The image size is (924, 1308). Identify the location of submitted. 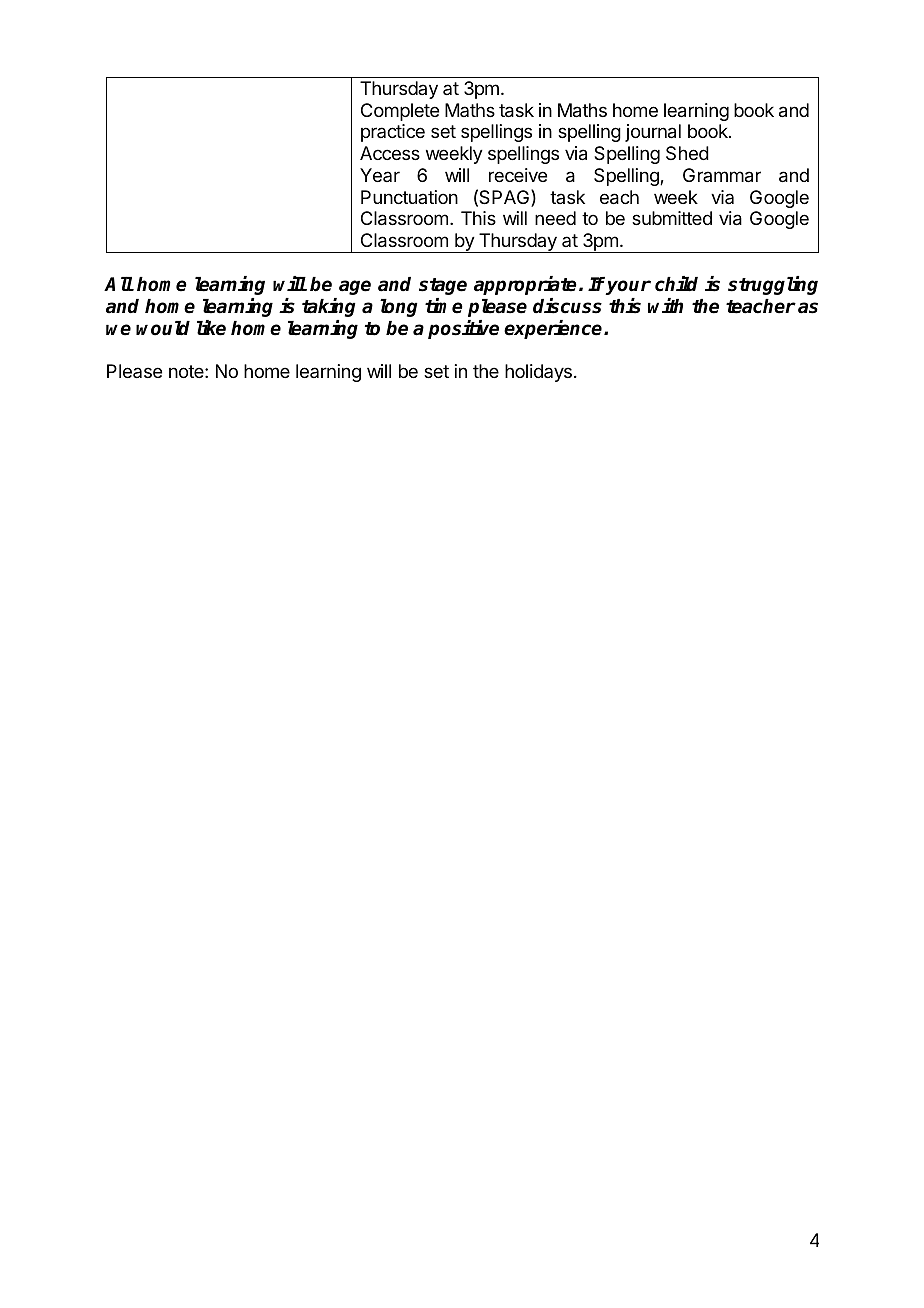
(672, 218).
